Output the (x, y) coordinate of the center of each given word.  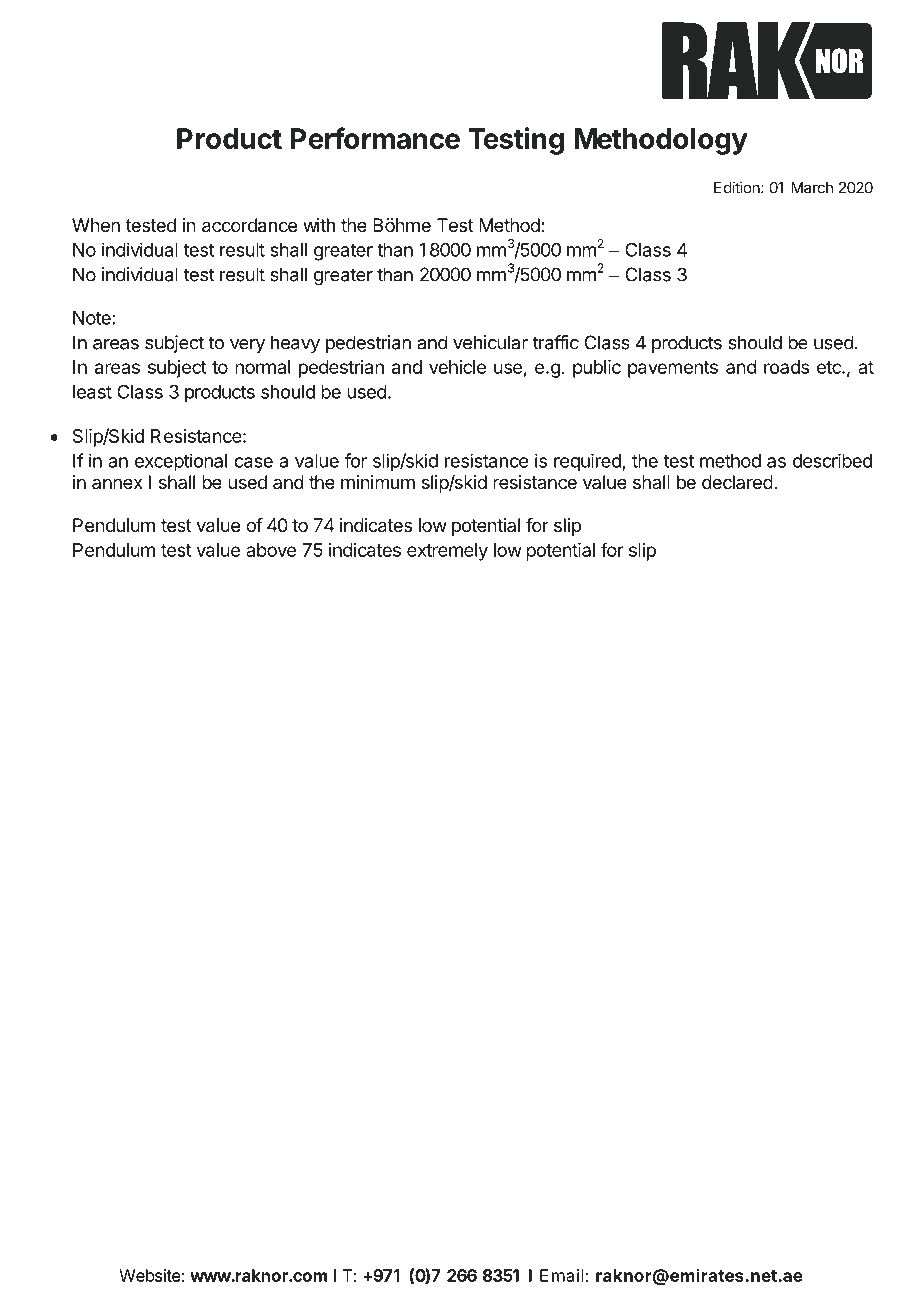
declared (737, 482)
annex (117, 483)
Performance (375, 138)
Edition (738, 187)
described (832, 460)
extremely (447, 552)
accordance (249, 225)
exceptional (181, 462)
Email (561, 1275)
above (271, 550)
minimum (378, 482)
